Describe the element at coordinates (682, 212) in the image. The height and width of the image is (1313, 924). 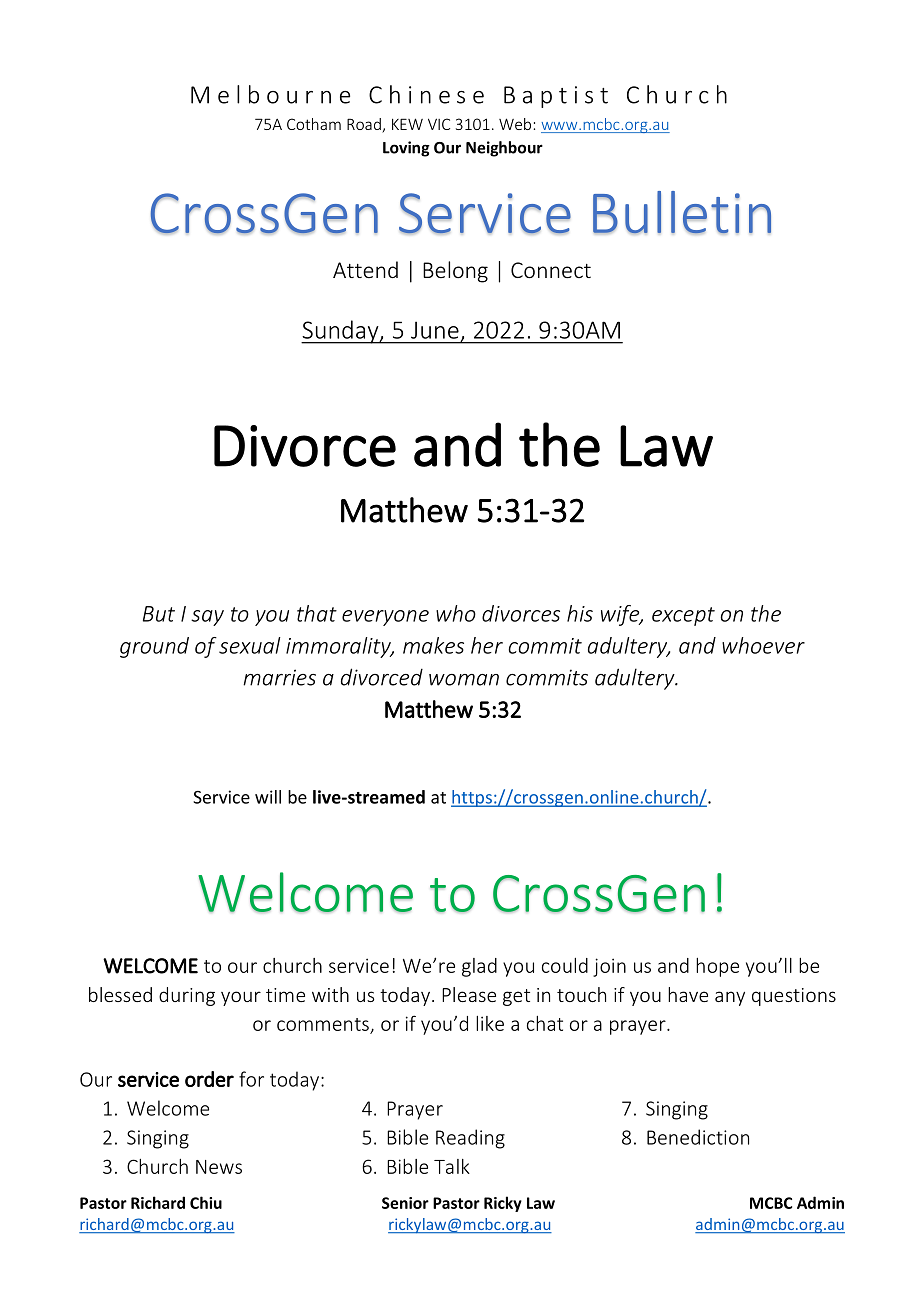
I see `Bulletin` at that location.
